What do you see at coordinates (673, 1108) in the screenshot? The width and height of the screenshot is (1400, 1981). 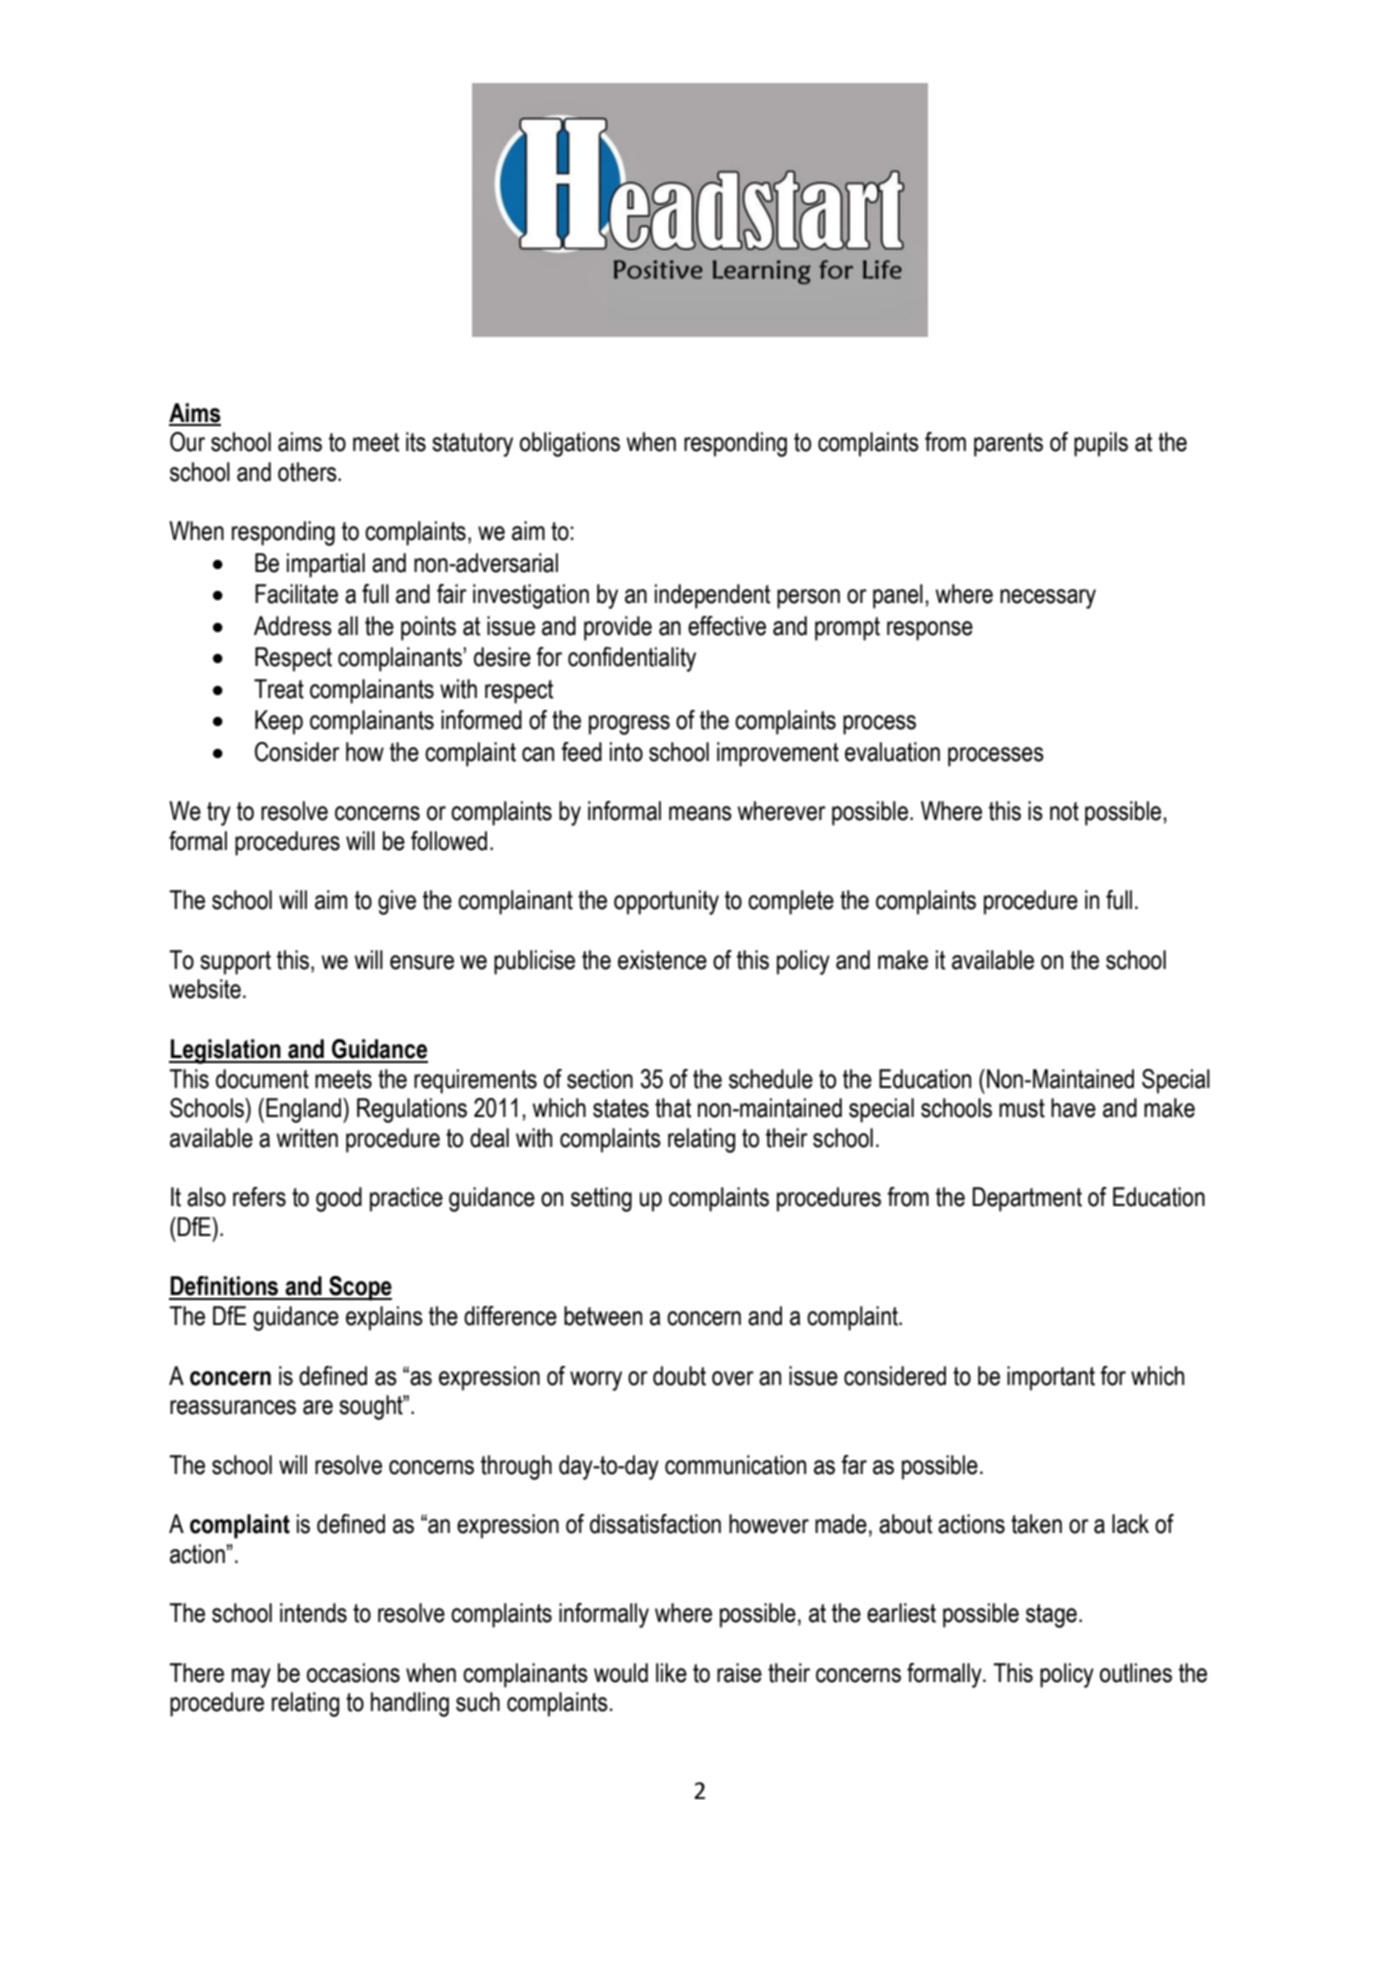 I see `that` at bounding box center [673, 1108].
